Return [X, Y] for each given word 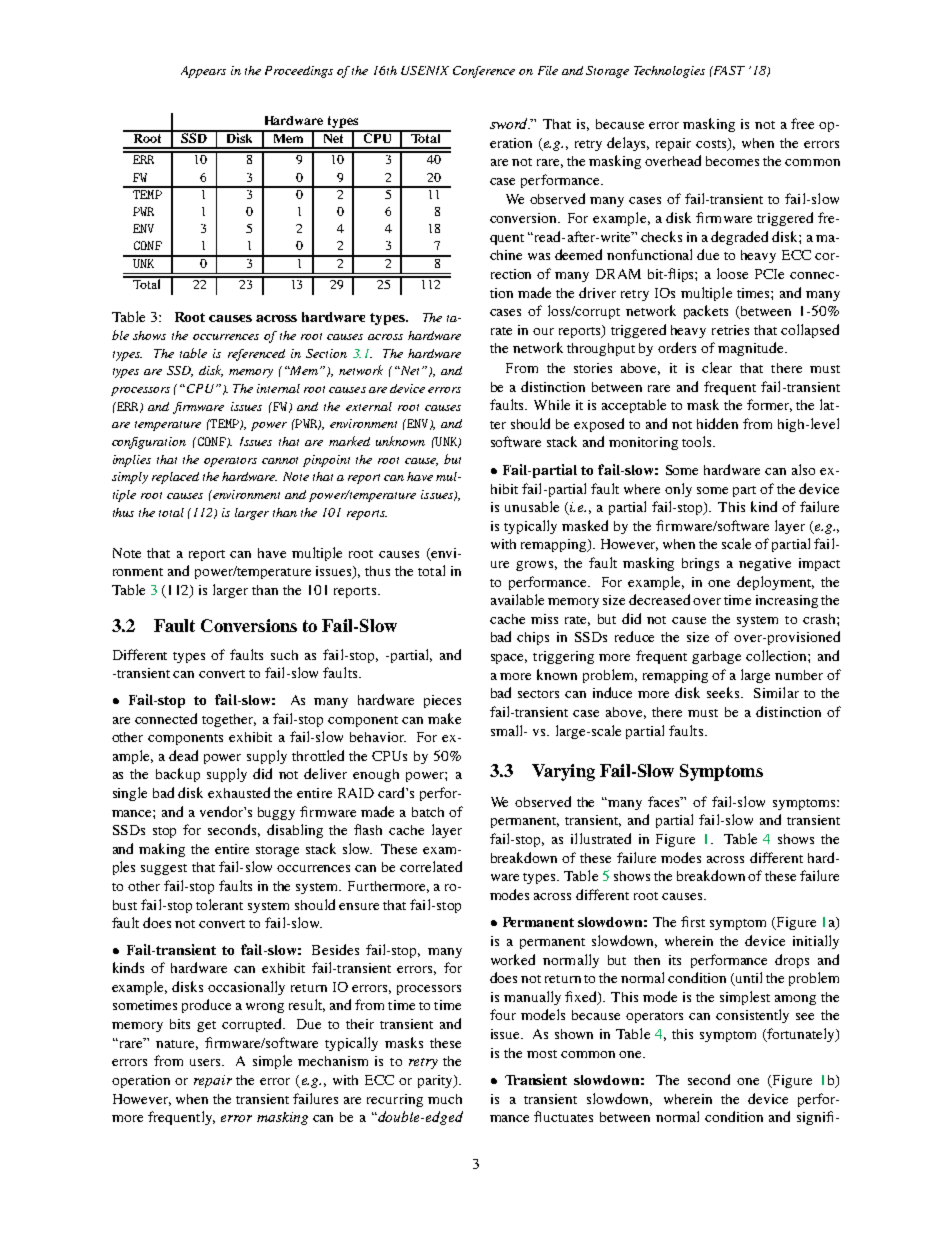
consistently [752, 1016]
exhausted [239, 792]
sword [510, 123]
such [284, 655]
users [206, 1062]
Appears [203, 72]
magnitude [752, 349]
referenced [256, 355]
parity [436, 1081]
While [552, 404]
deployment [775, 583]
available [517, 599]
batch [428, 812]
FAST [728, 70]
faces [665, 801]
